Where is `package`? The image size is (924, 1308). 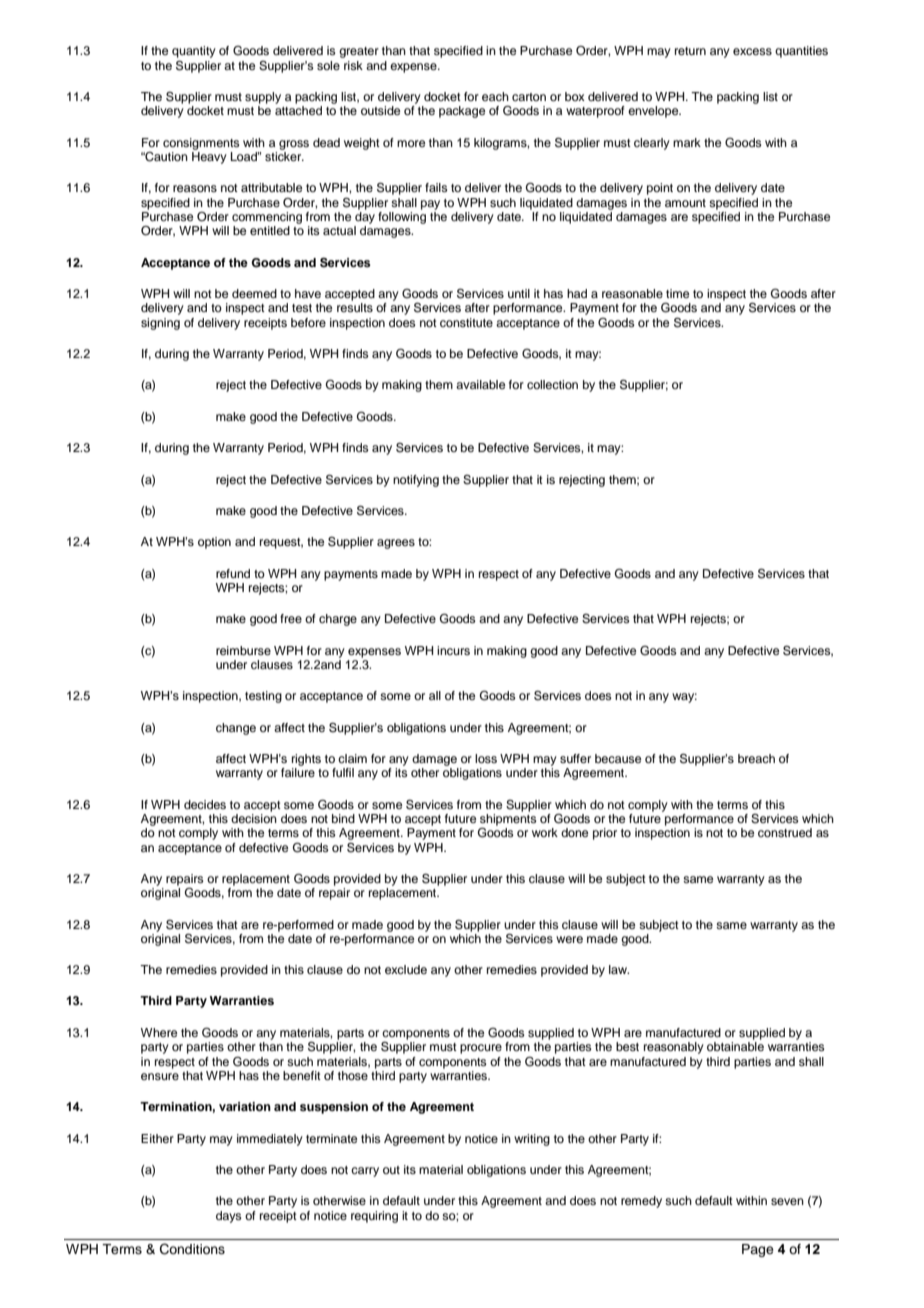
package is located at coordinates (462, 112).
